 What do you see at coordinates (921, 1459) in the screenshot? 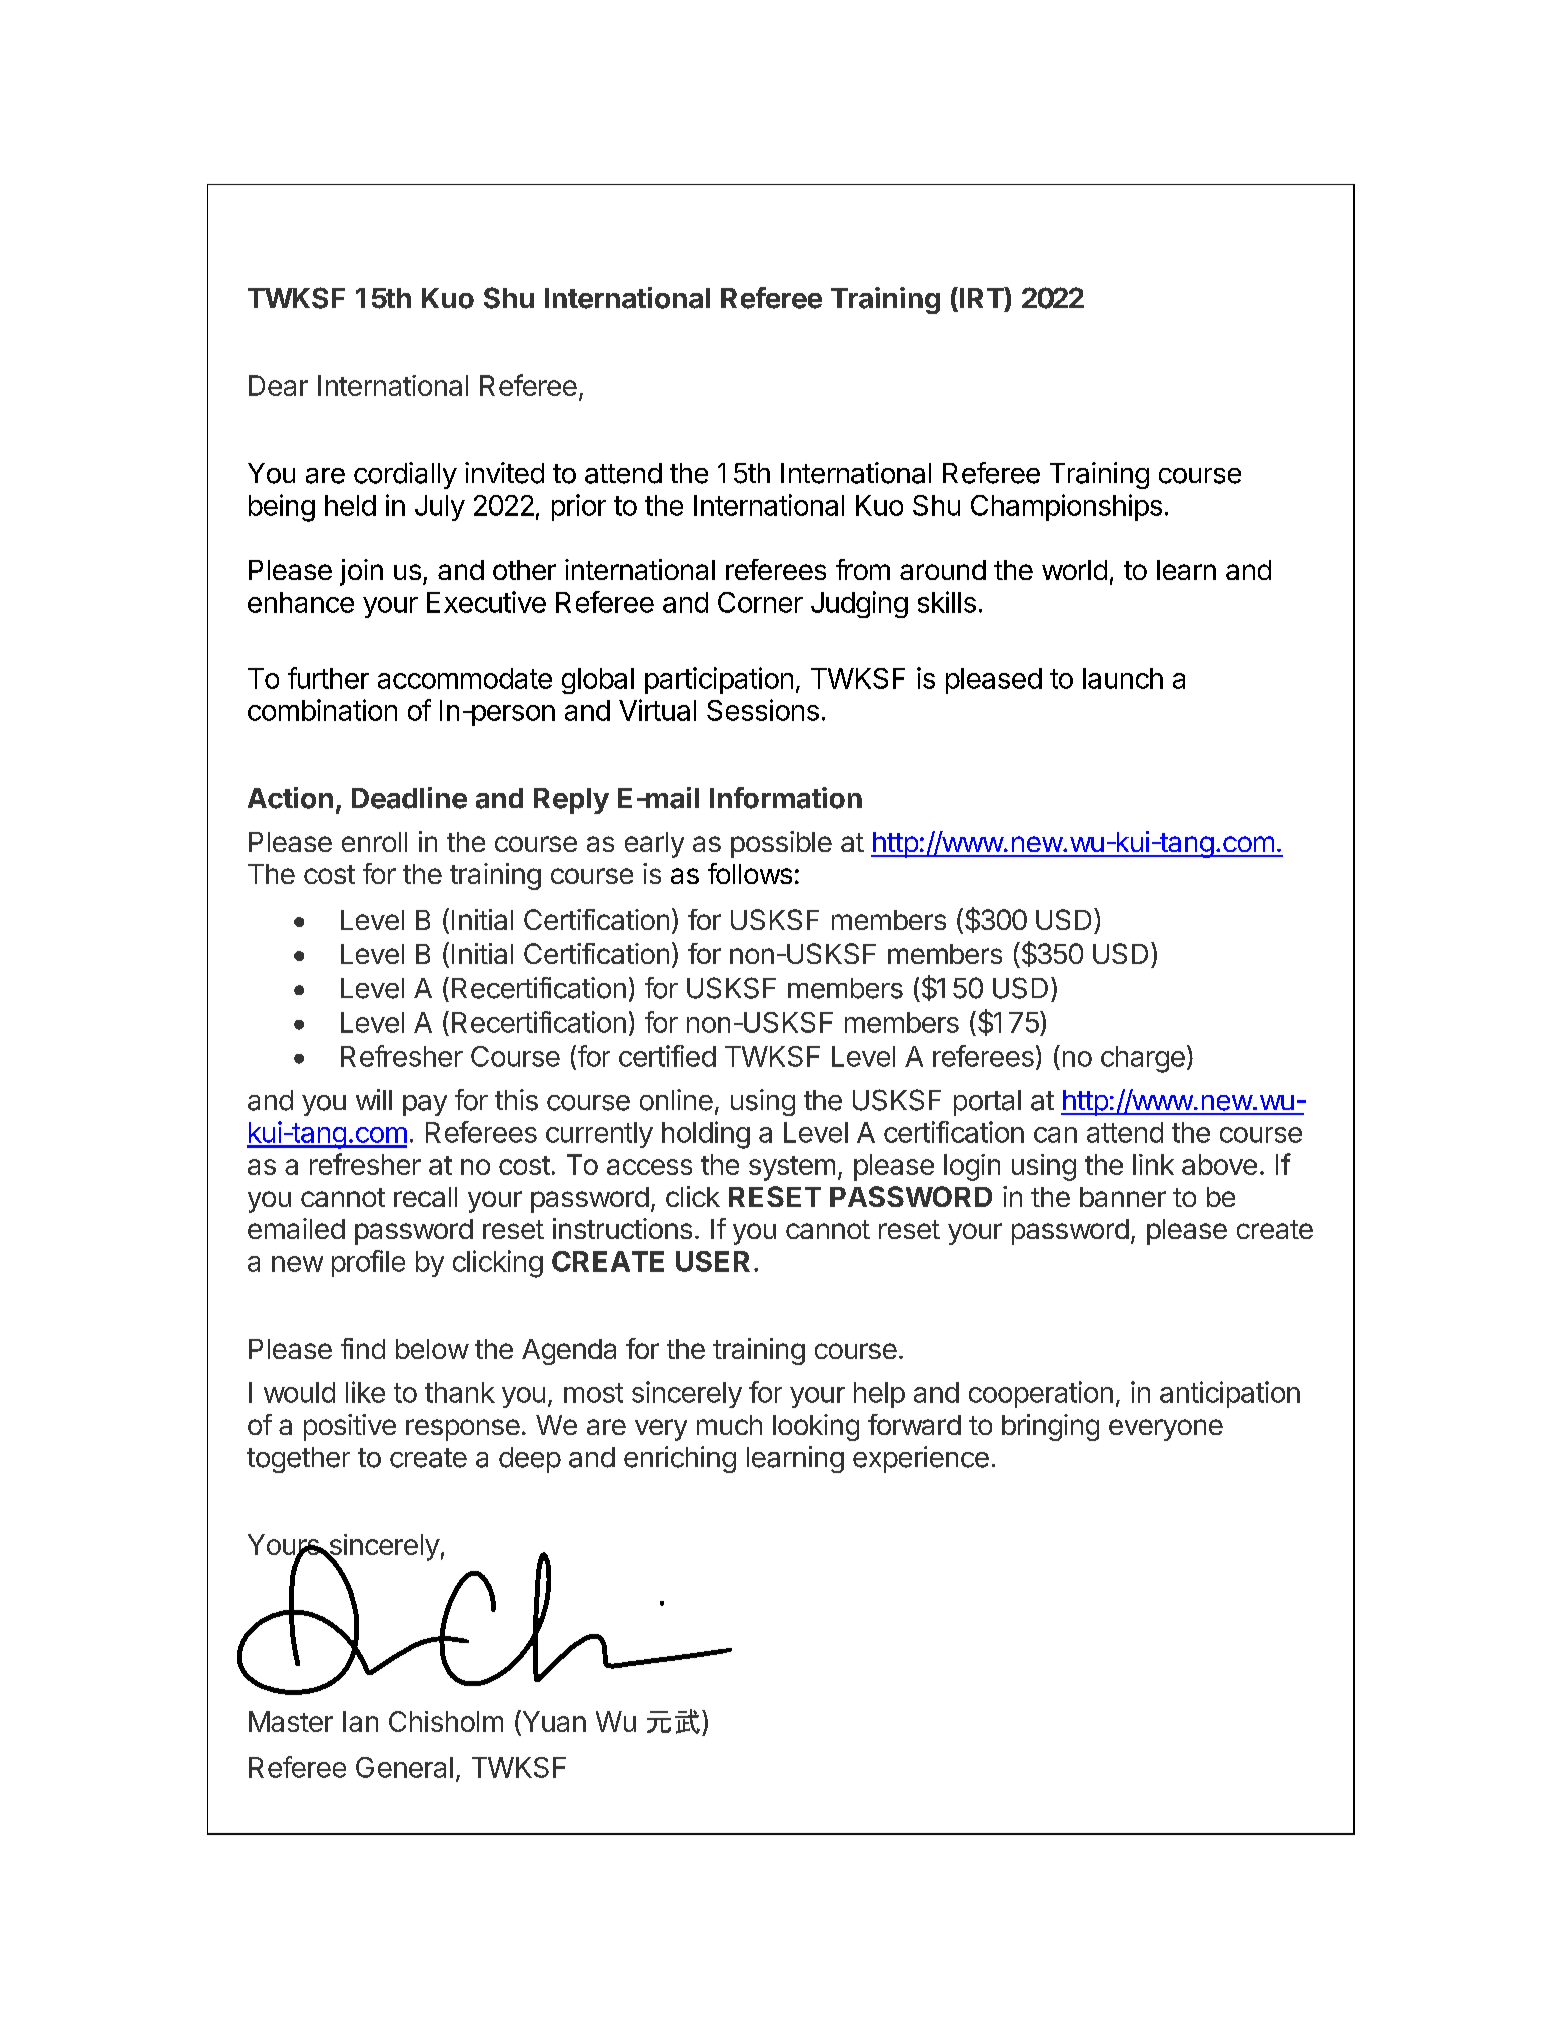
I see `experience` at bounding box center [921, 1459].
